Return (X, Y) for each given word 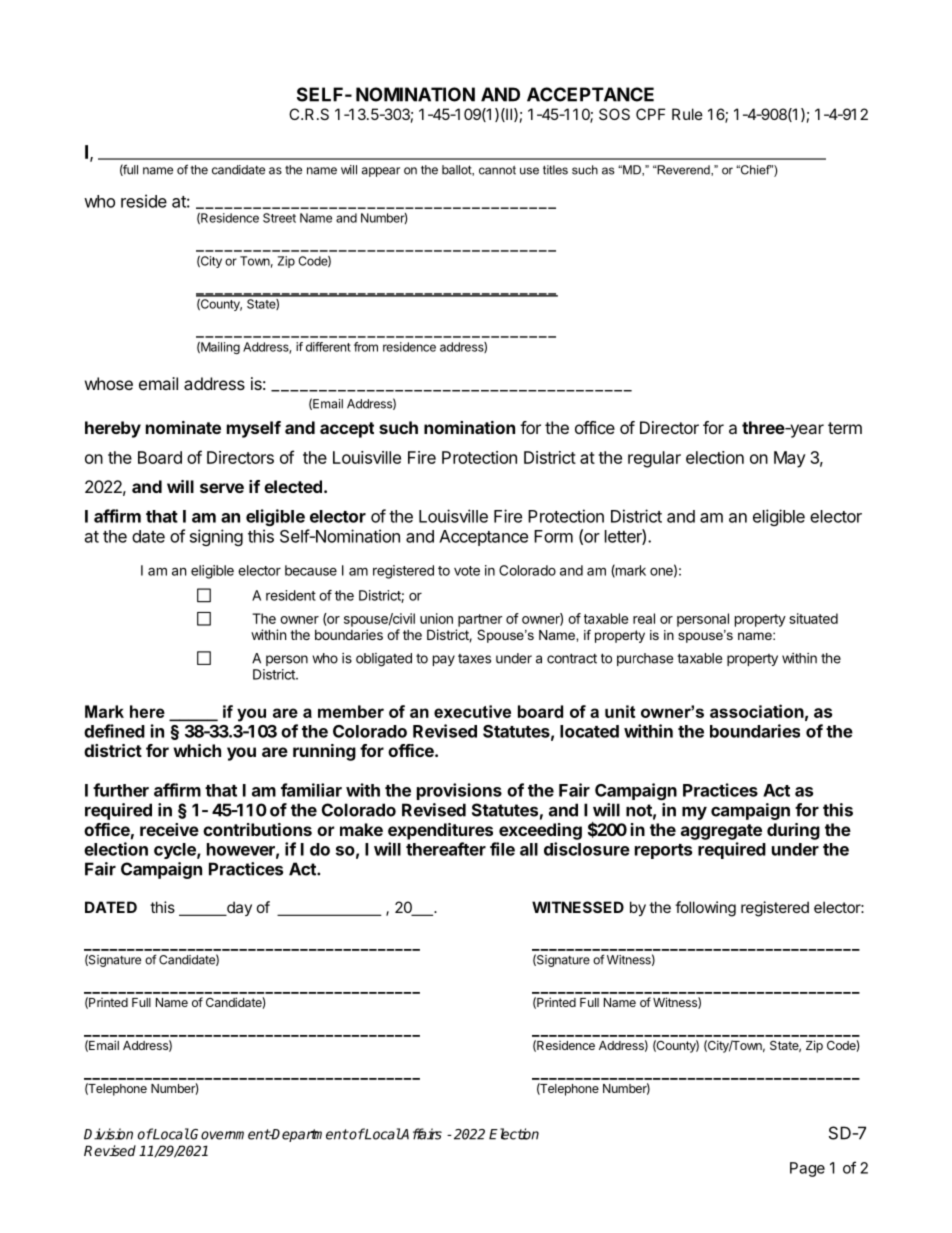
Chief (755, 170)
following (705, 909)
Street (279, 218)
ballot (457, 170)
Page (807, 1169)
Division (108, 1134)
